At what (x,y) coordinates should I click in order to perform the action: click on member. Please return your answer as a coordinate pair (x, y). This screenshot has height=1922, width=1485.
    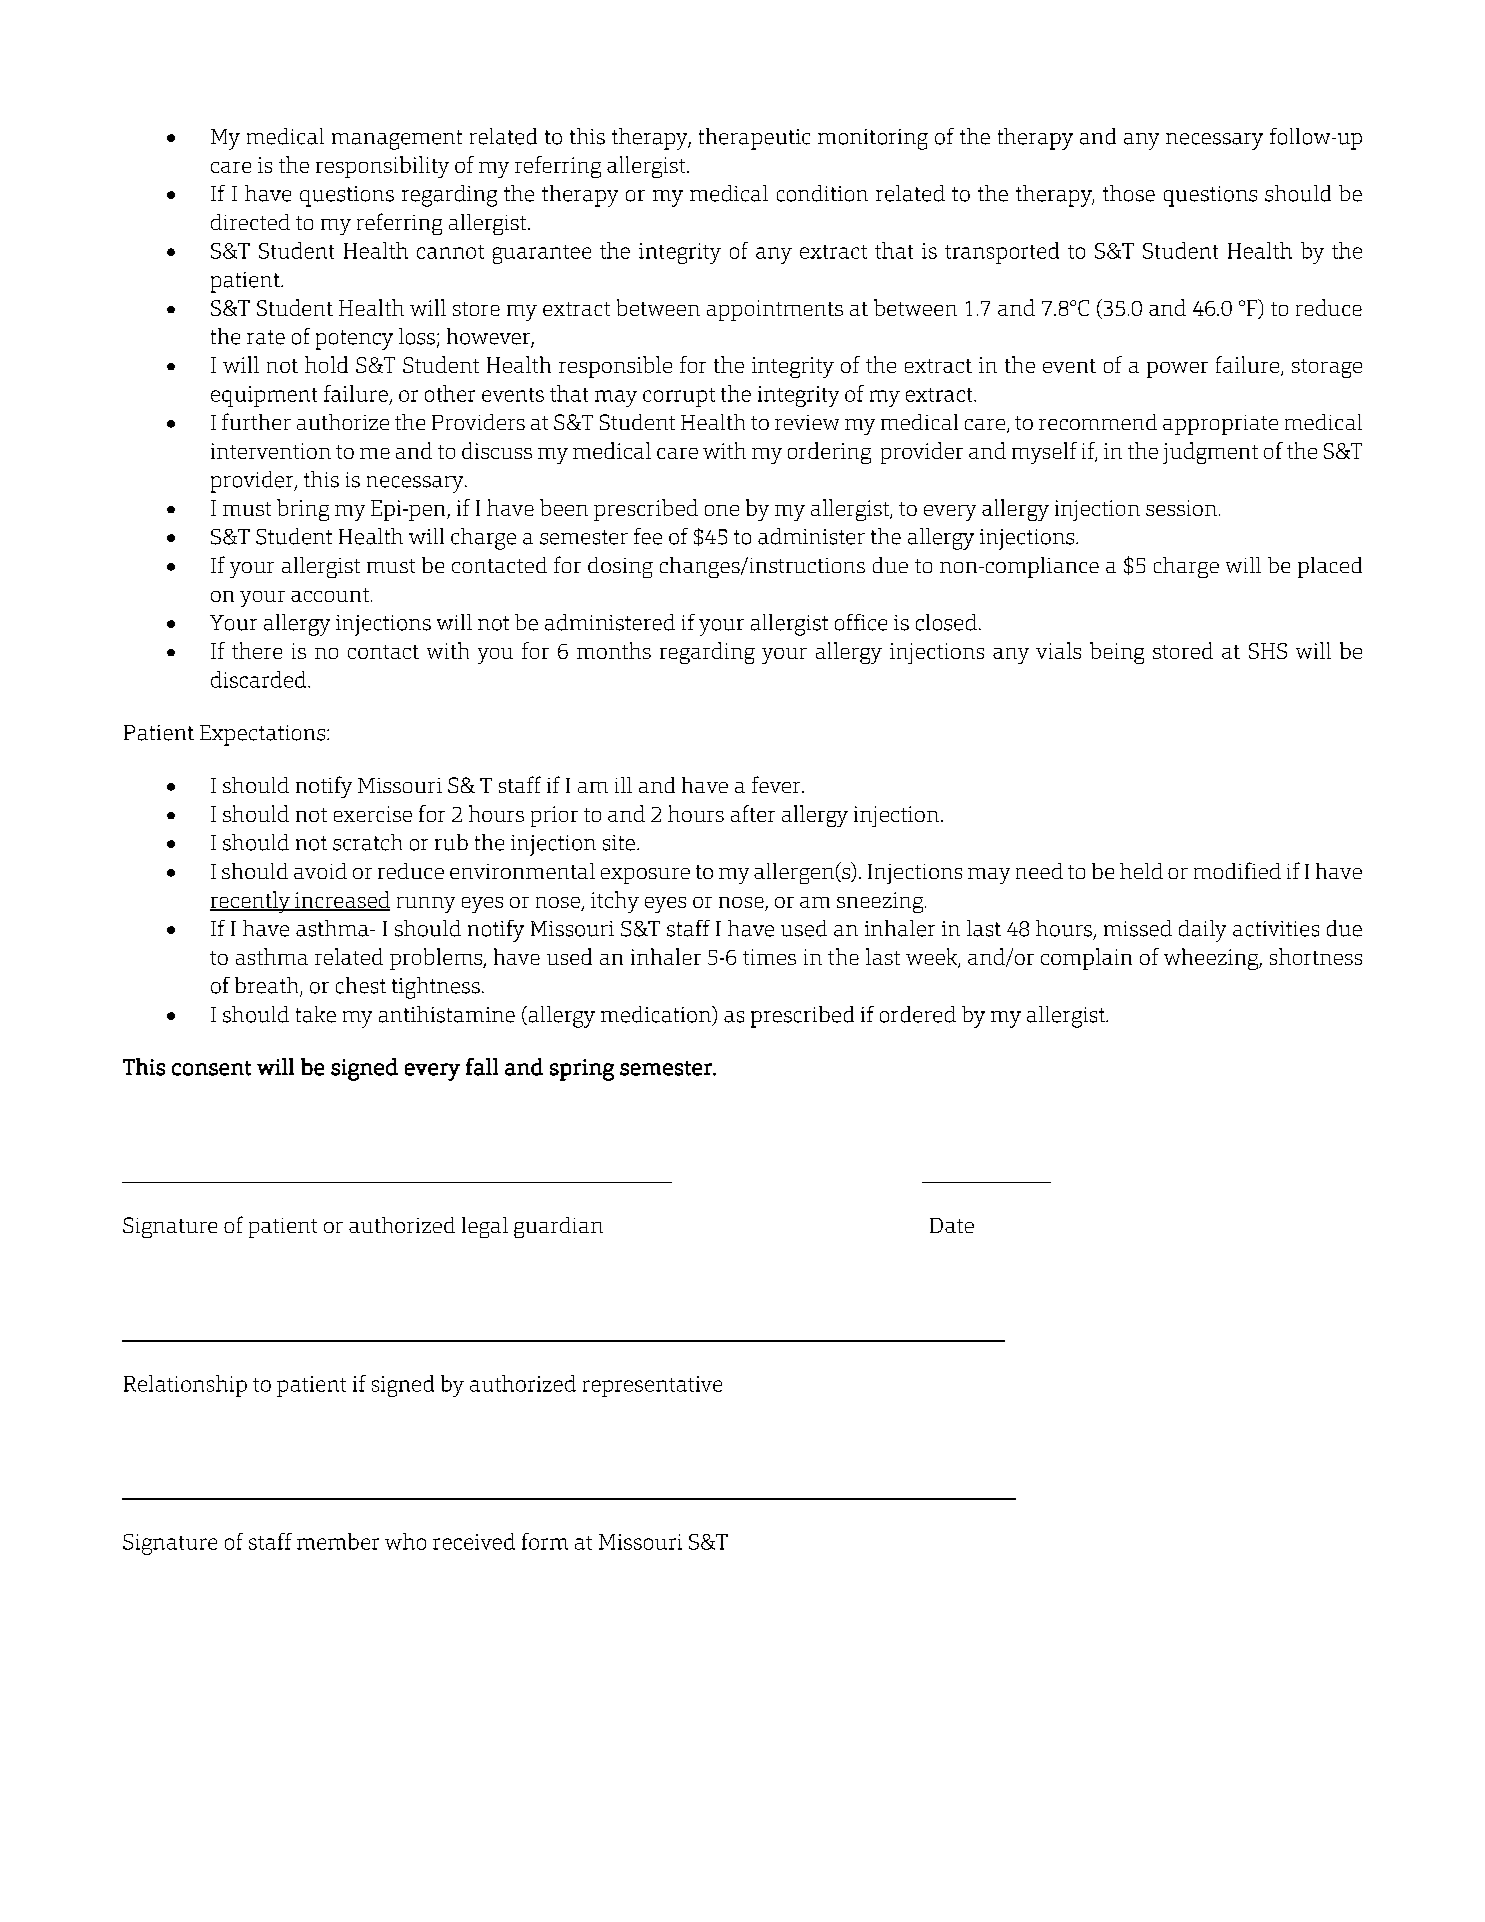
    Looking at the image, I should click on (338, 1541).
